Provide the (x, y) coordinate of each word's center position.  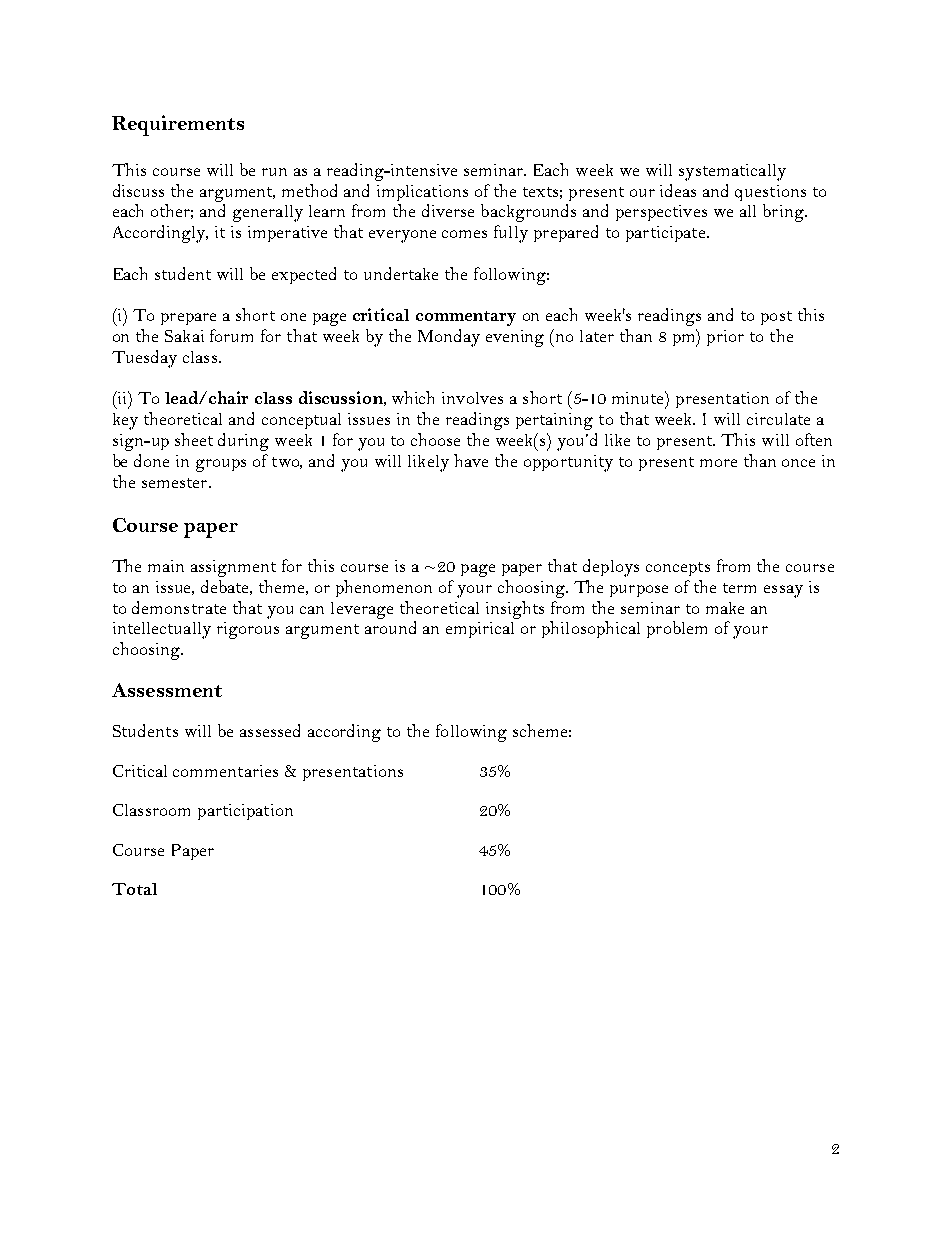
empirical (480, 630)
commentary (466, 318)
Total (134, 889)
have (471, 460)
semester (176, 483)
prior (725, 338)
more (718, 463)
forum (231, 335)
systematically (732, 172)
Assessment (167, 690)
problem (677, 629)
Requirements (178, 125)
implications (422, 193)
